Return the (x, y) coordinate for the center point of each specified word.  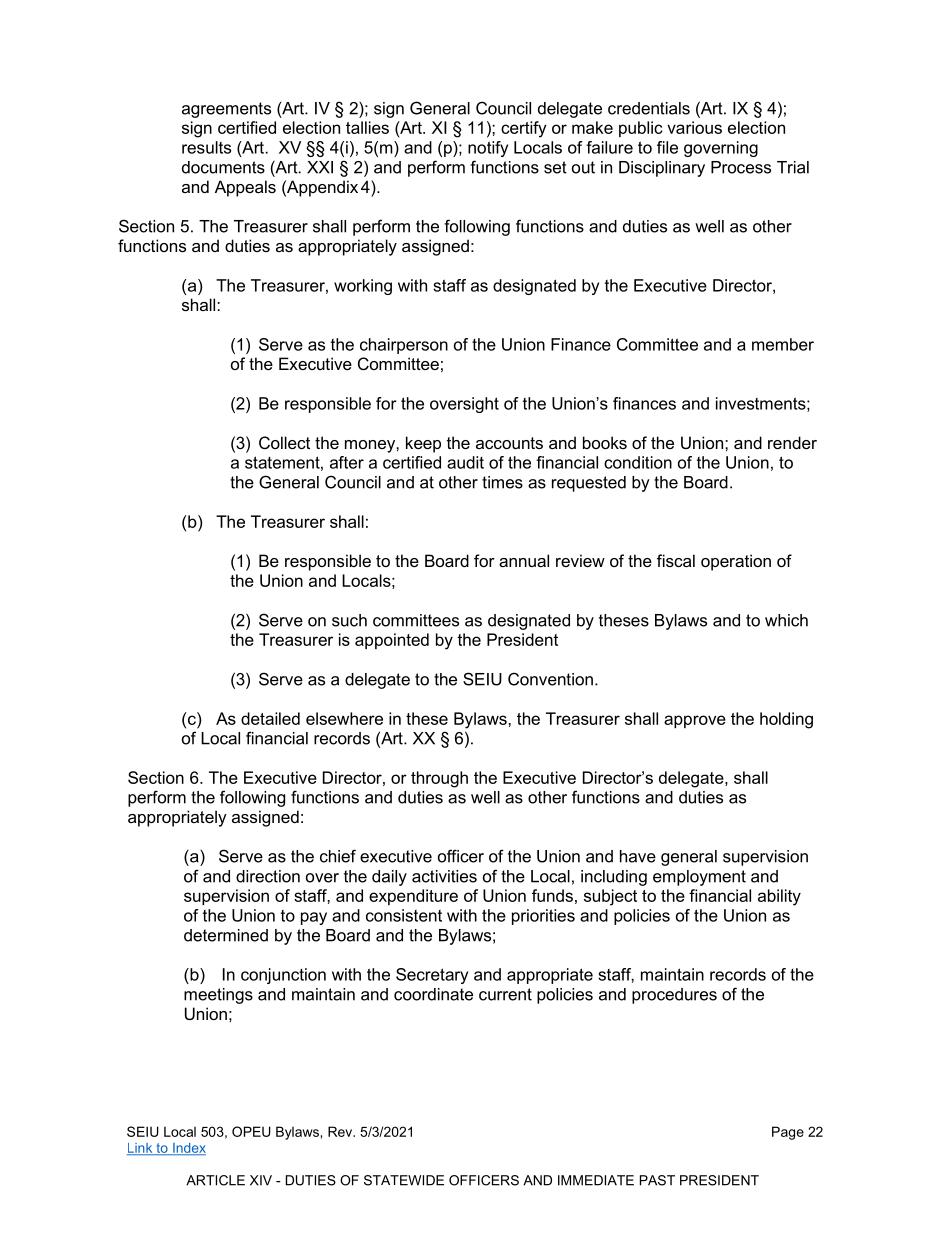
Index (188, 1149)
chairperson (404, 346)
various (694, 127)
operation (736, 562)
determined (226, 935)
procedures (674, 996)
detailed (270, 718)
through (439, 779)
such (349, 620)
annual (524, 560)
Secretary (432, 976)
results (206, 147)
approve (695, 721)
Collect (284, 442)
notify (488, 149)
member (783, 344)
